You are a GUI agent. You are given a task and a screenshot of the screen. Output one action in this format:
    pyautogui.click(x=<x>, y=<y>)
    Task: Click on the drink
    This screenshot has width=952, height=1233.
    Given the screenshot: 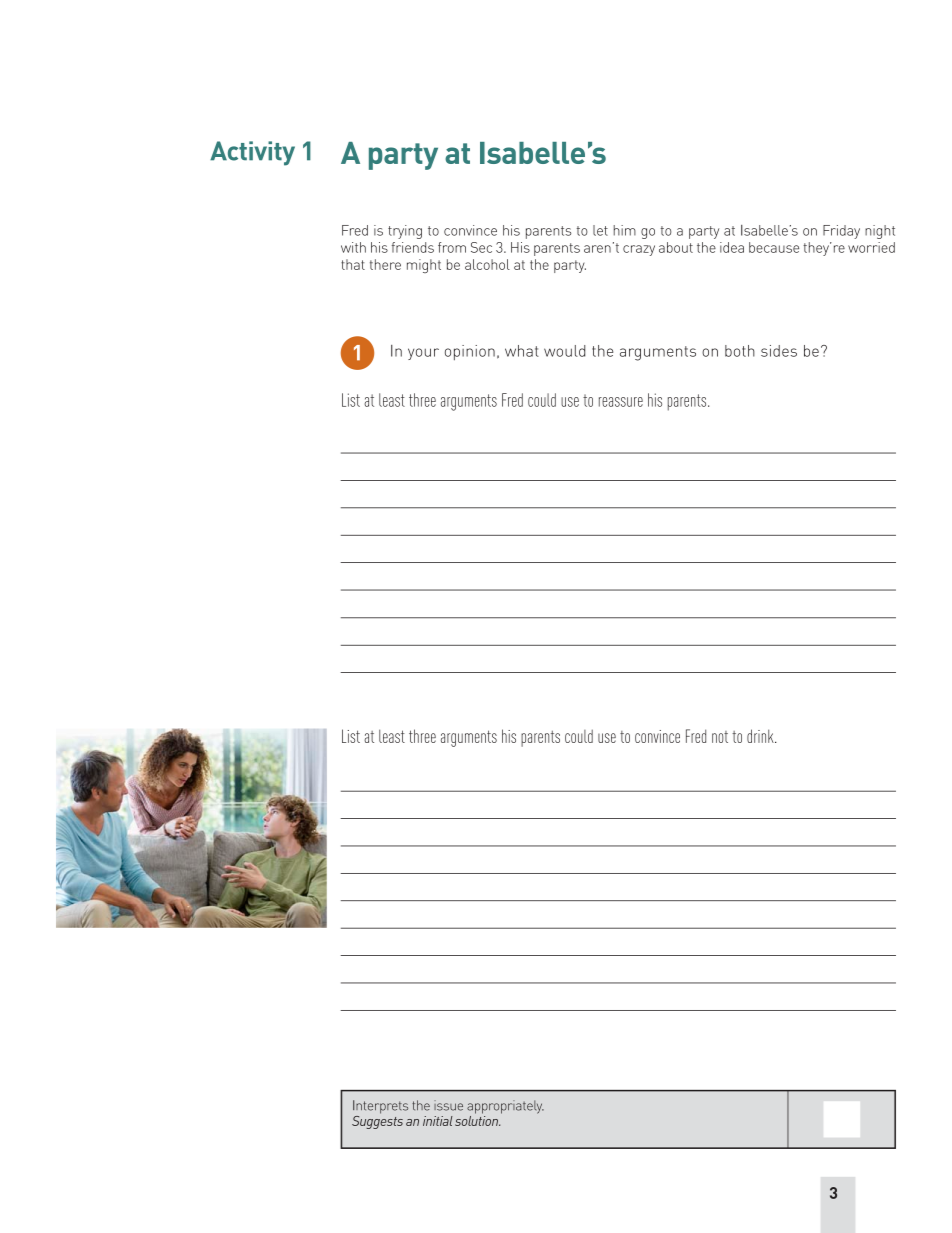 What is the action you would take?
    pyautogui.click(x=761, y=736)
